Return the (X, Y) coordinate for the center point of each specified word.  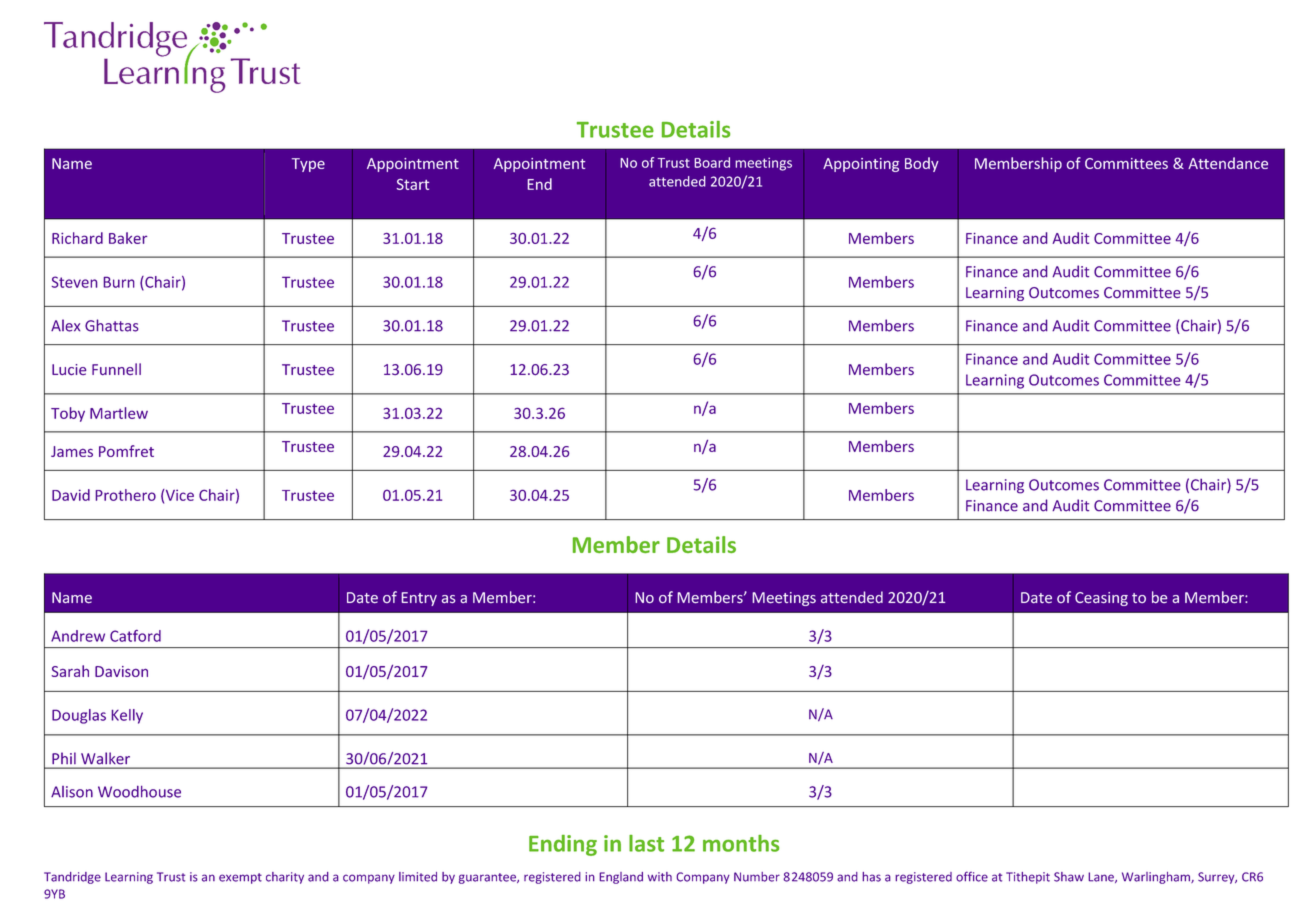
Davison (121, 671)
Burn (119, 282)
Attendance (1228, 163)
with (660, 877)
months (741, 843)
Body (922, 164)
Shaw (1069, 877)
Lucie (69, 370)
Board (712, 162)
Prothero (126, 495)
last (646, 843)
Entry (419, 599)
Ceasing (1101, 599)
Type (308, 165)
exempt (240, 878)
